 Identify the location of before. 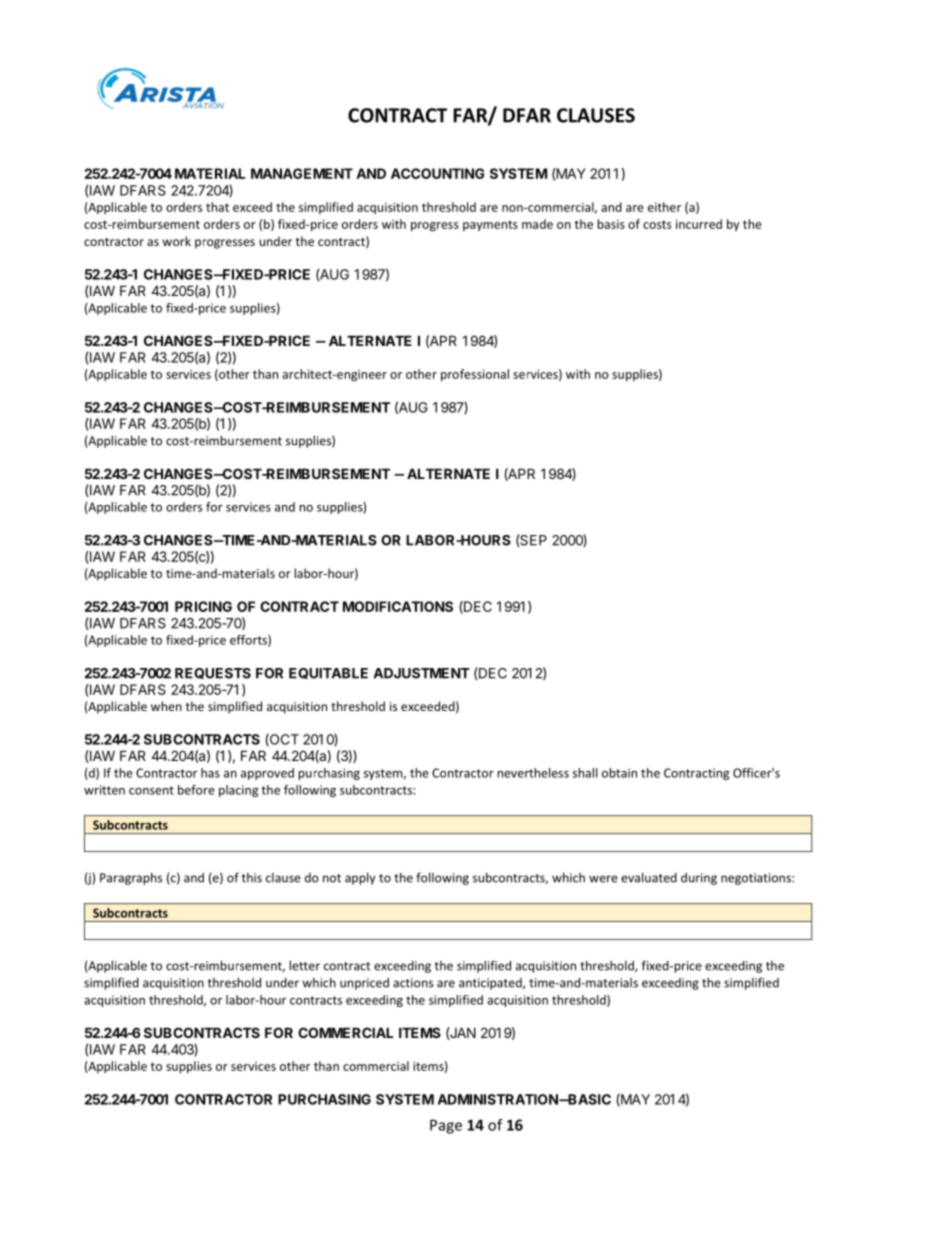
(196, 790).
